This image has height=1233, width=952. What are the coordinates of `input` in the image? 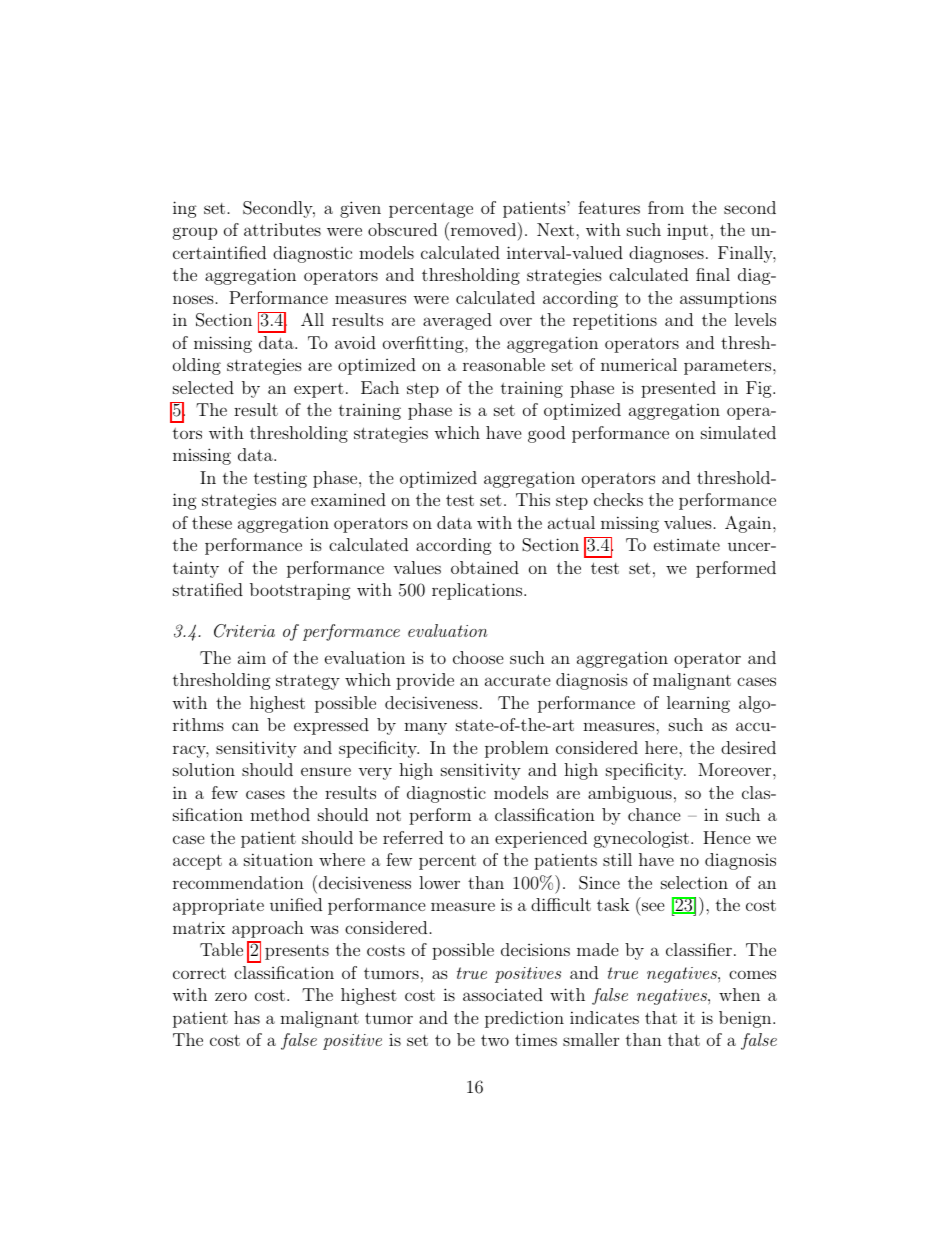 It's located at (687, 232).
